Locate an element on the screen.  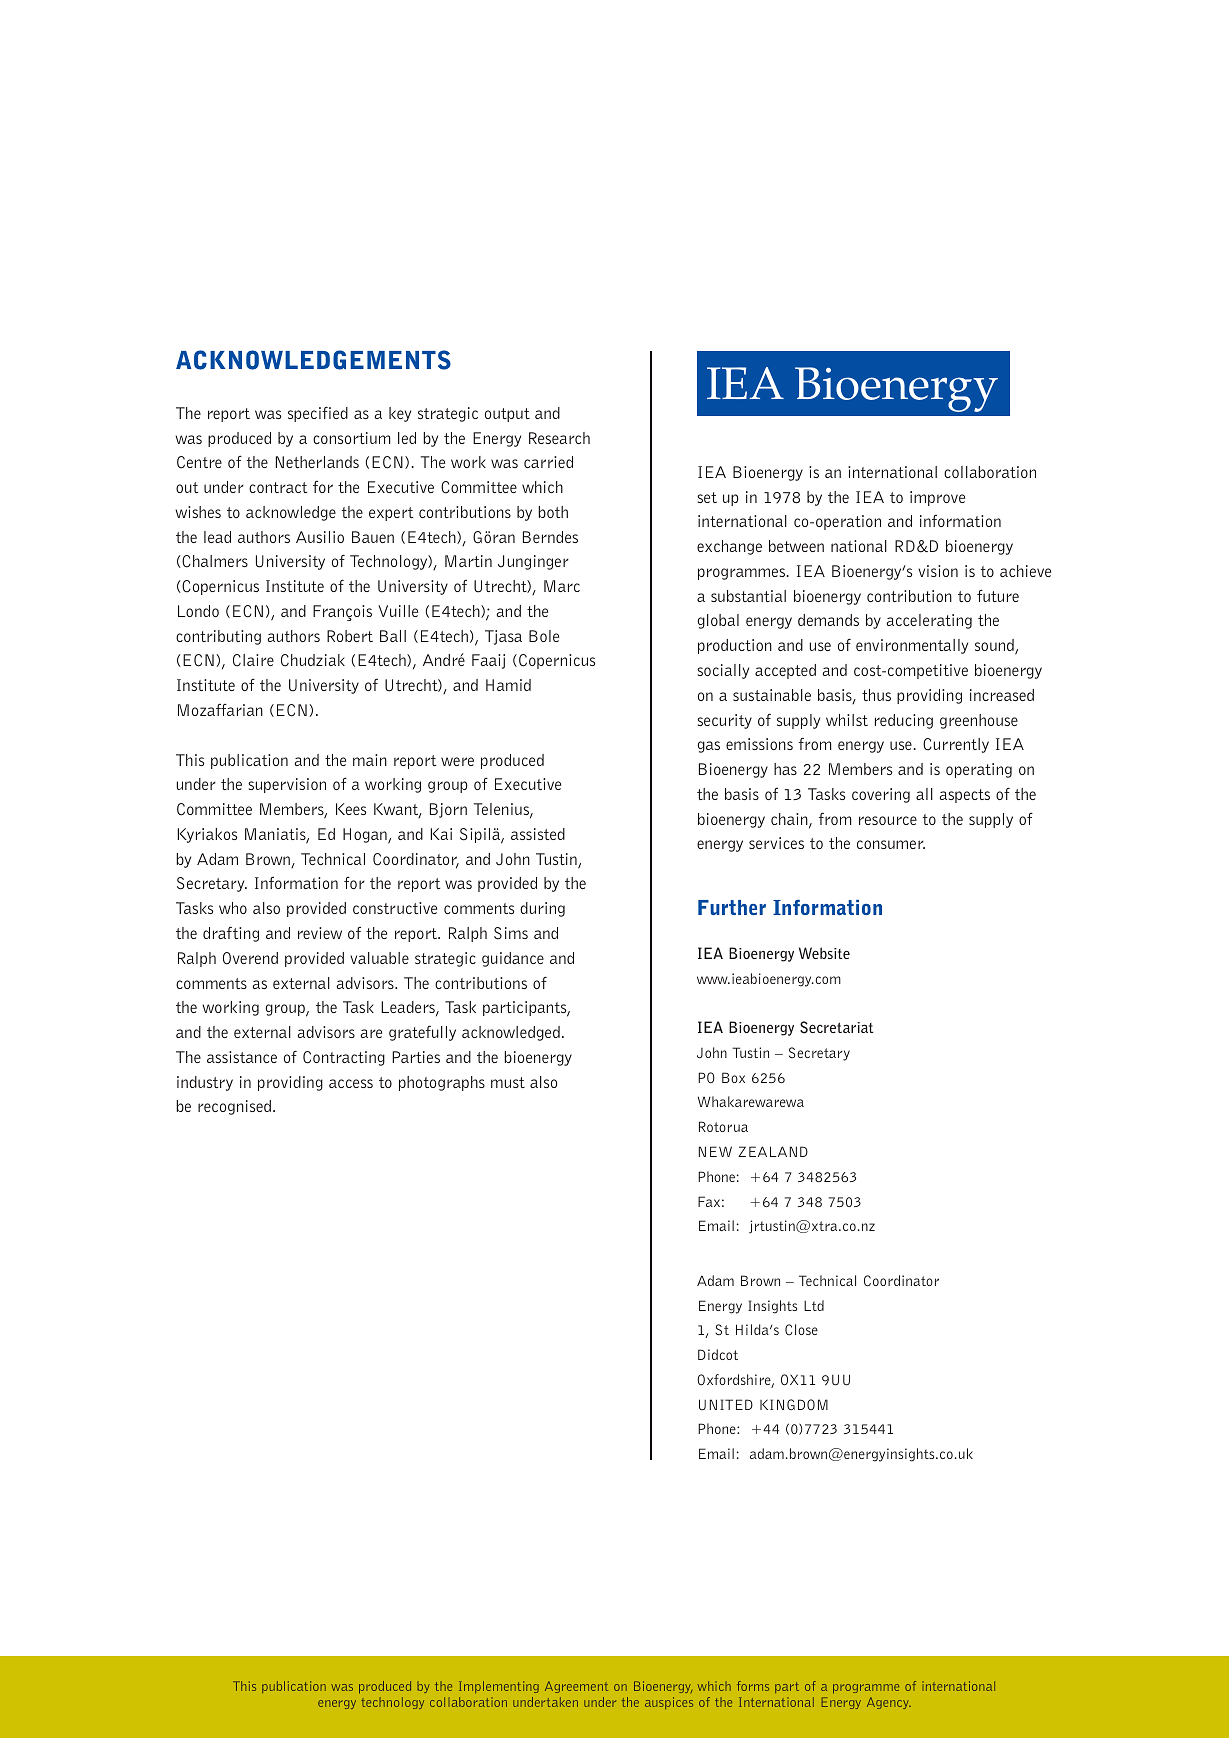
NEW is located at coordinates (715, 1151).
